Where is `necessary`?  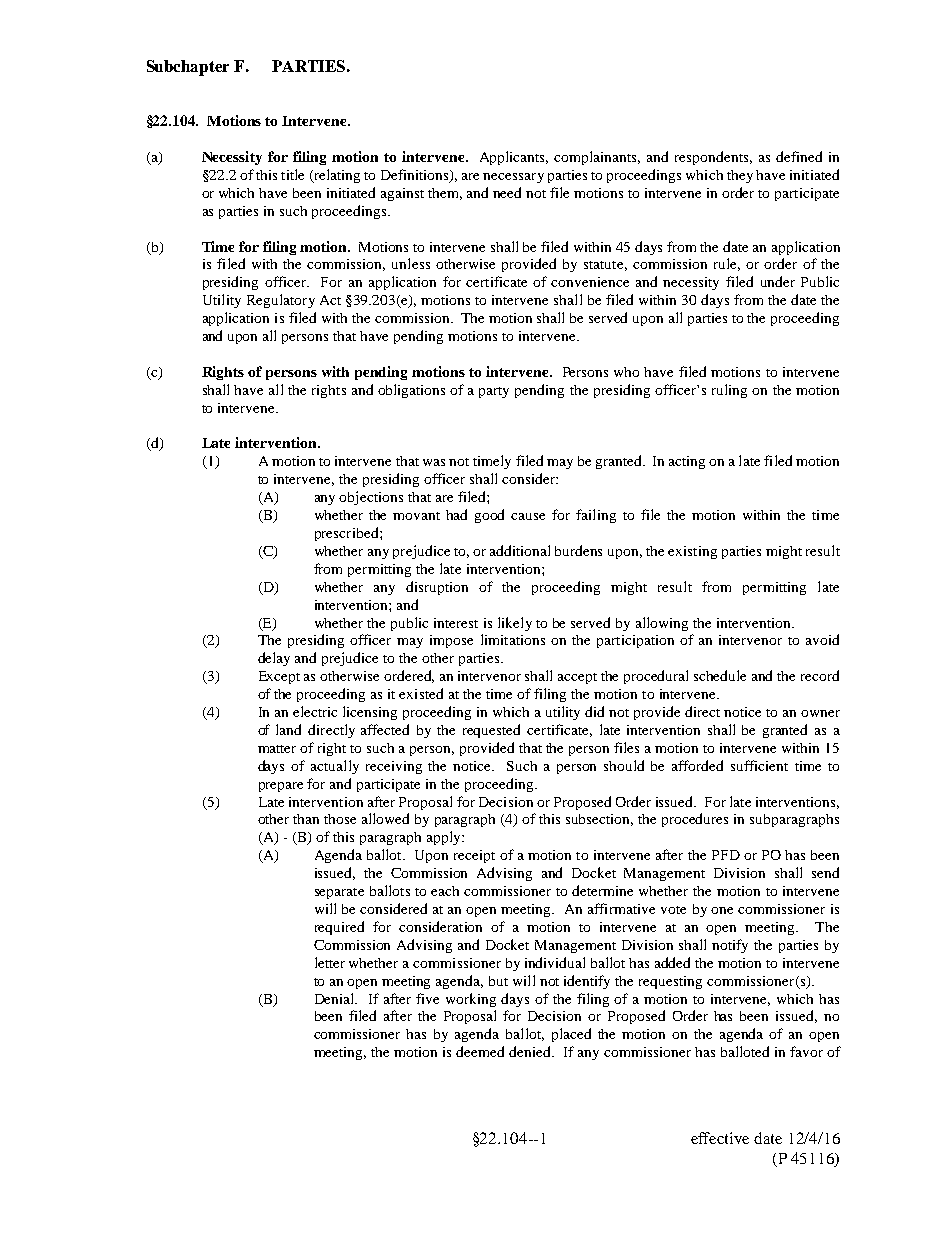 necessary is located at coordinates (513, 178).
